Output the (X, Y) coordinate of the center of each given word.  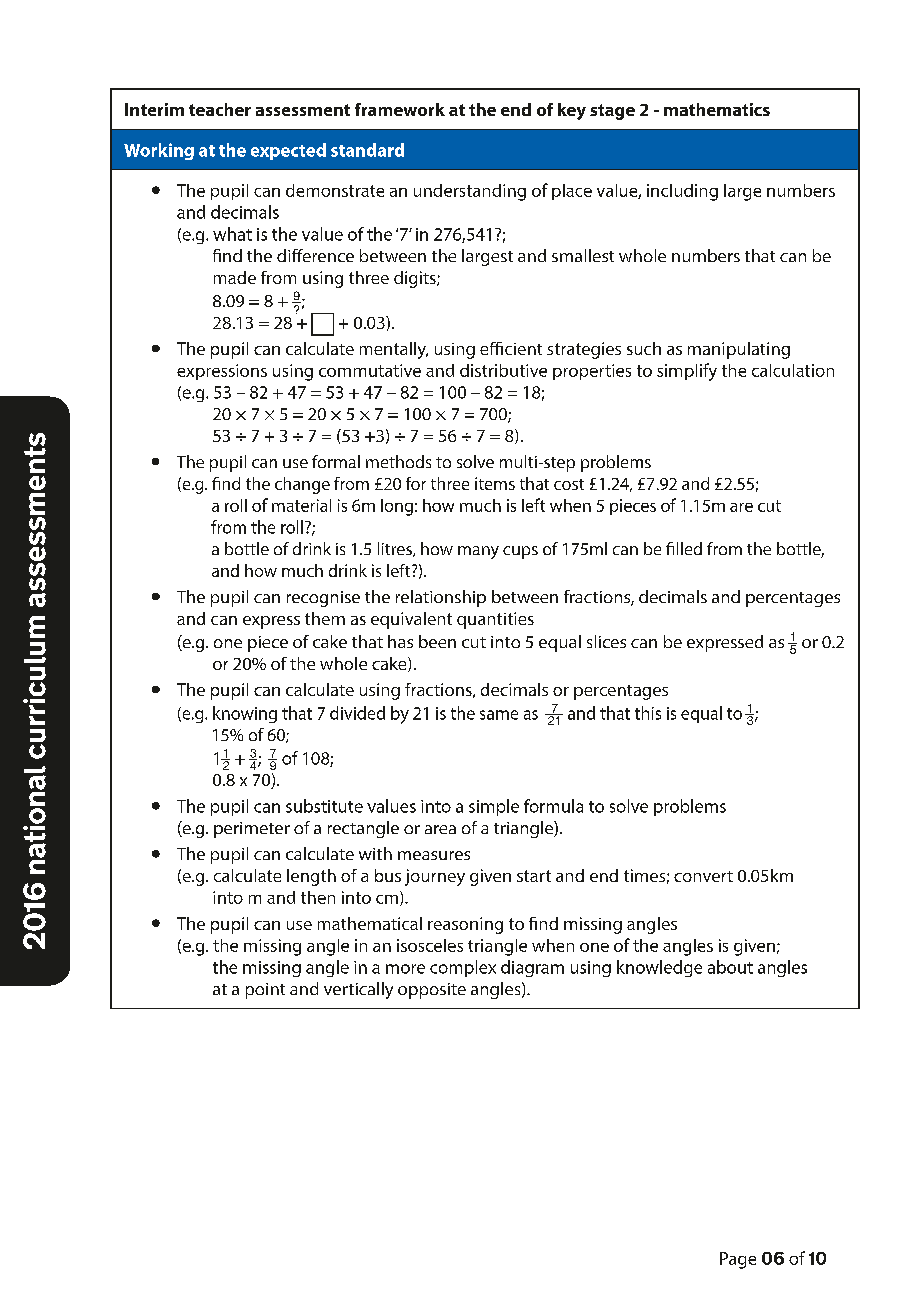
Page (738, 1260)
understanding (470, 192)
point (265, 991)
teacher (220, 109)
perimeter (252, 830)
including (682, 192)
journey (435, 877)
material (301, 505)
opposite (432, 991)
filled (684, 548)
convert (703, 876)
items (495, 483)
